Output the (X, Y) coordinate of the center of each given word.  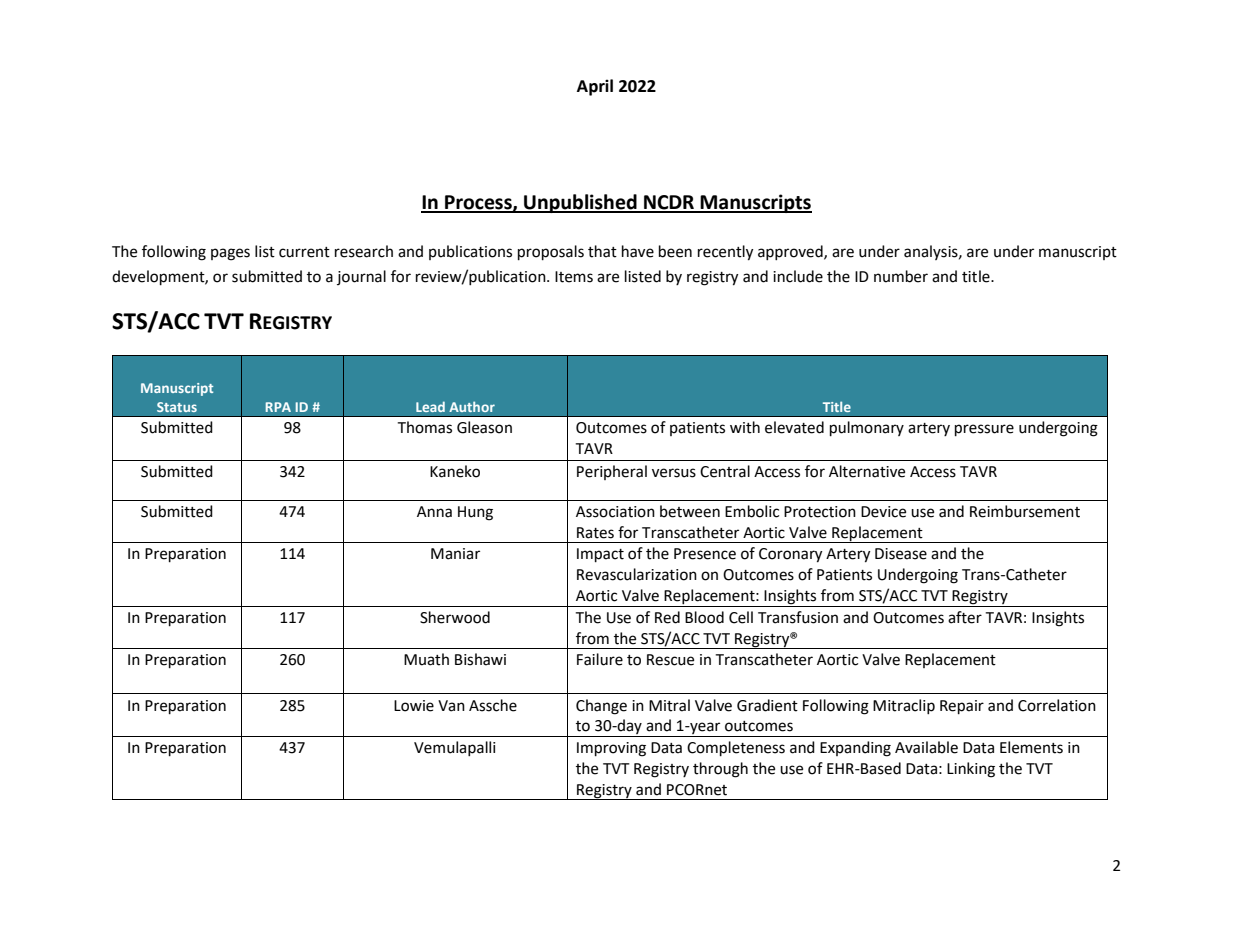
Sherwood (455, 617)
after (965, 617)
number (901, 276)
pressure (984, 430)
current (304, 252)
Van (451, 706)
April (595, 87)
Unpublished (580, 203)
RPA (278, 407)
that (602, 251)
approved (791, 252)
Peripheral (612, 472)
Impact (600, 555)
